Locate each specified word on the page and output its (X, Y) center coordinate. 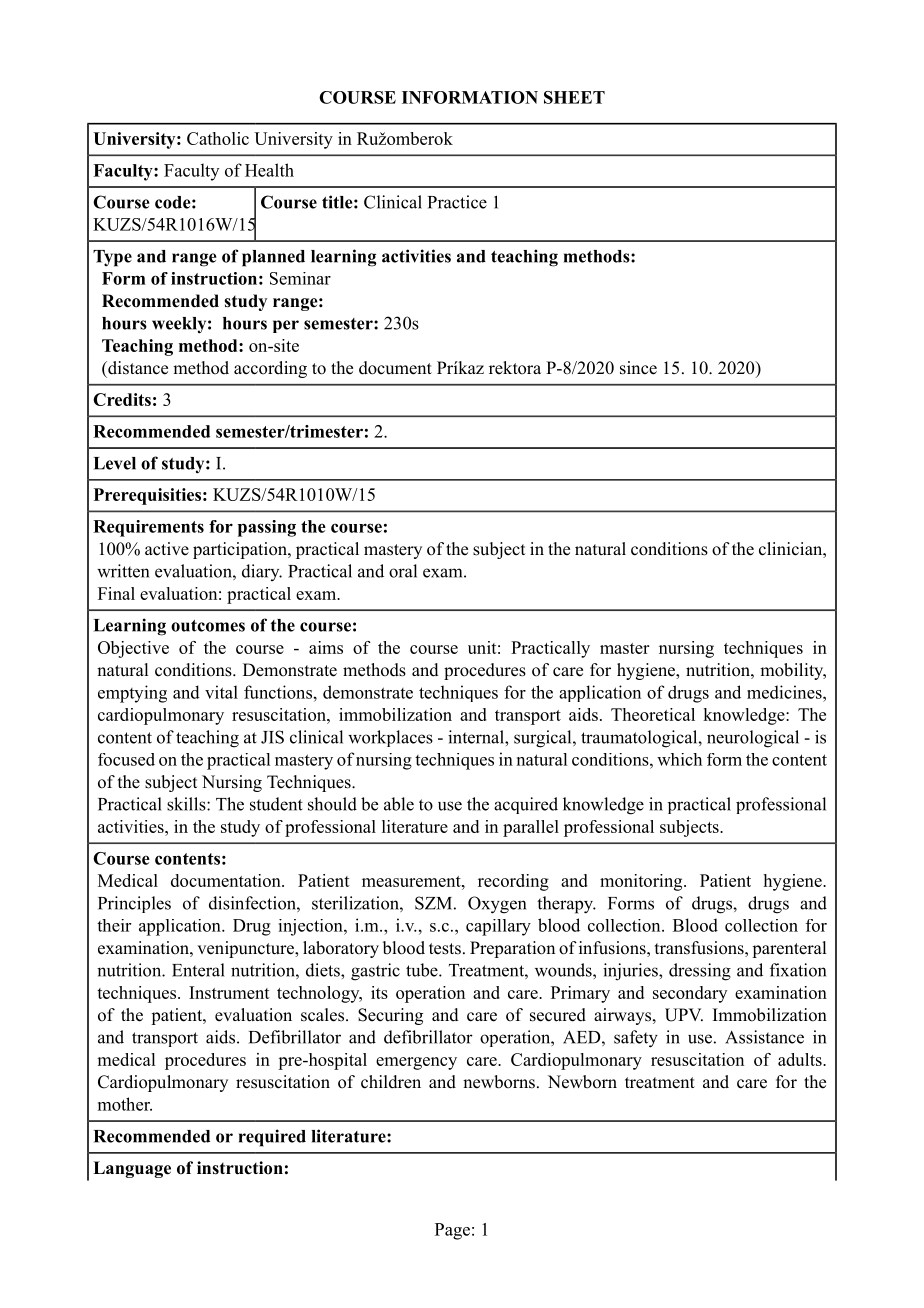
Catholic (218, 138)
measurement (412, 881)
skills (187, 804)
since (638, 368)
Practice (457, 202)
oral (403, 571)
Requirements (148, 528)
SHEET (574, 97)
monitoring (642, 882)
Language (132, 1169)
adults (801, 1059)
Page (452, 1231)
